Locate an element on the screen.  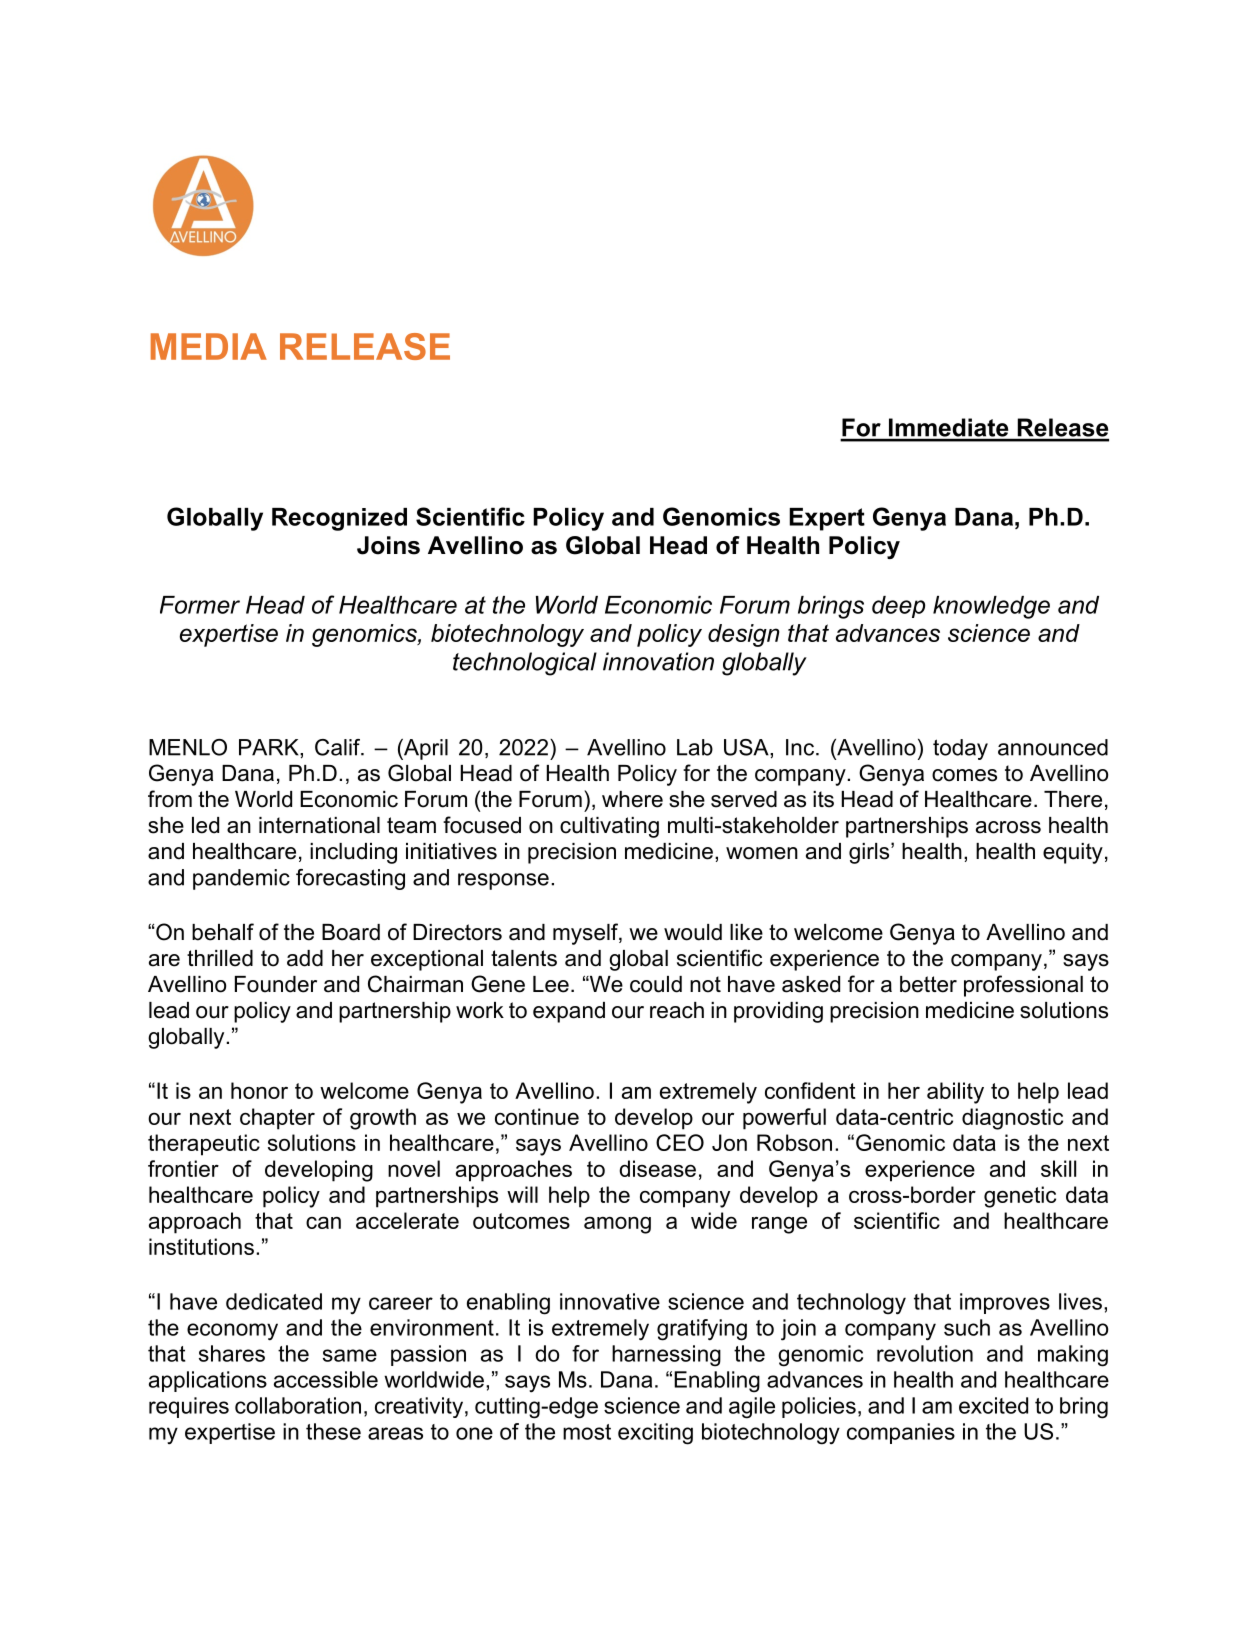
better is located at coordinates (928, 984).
